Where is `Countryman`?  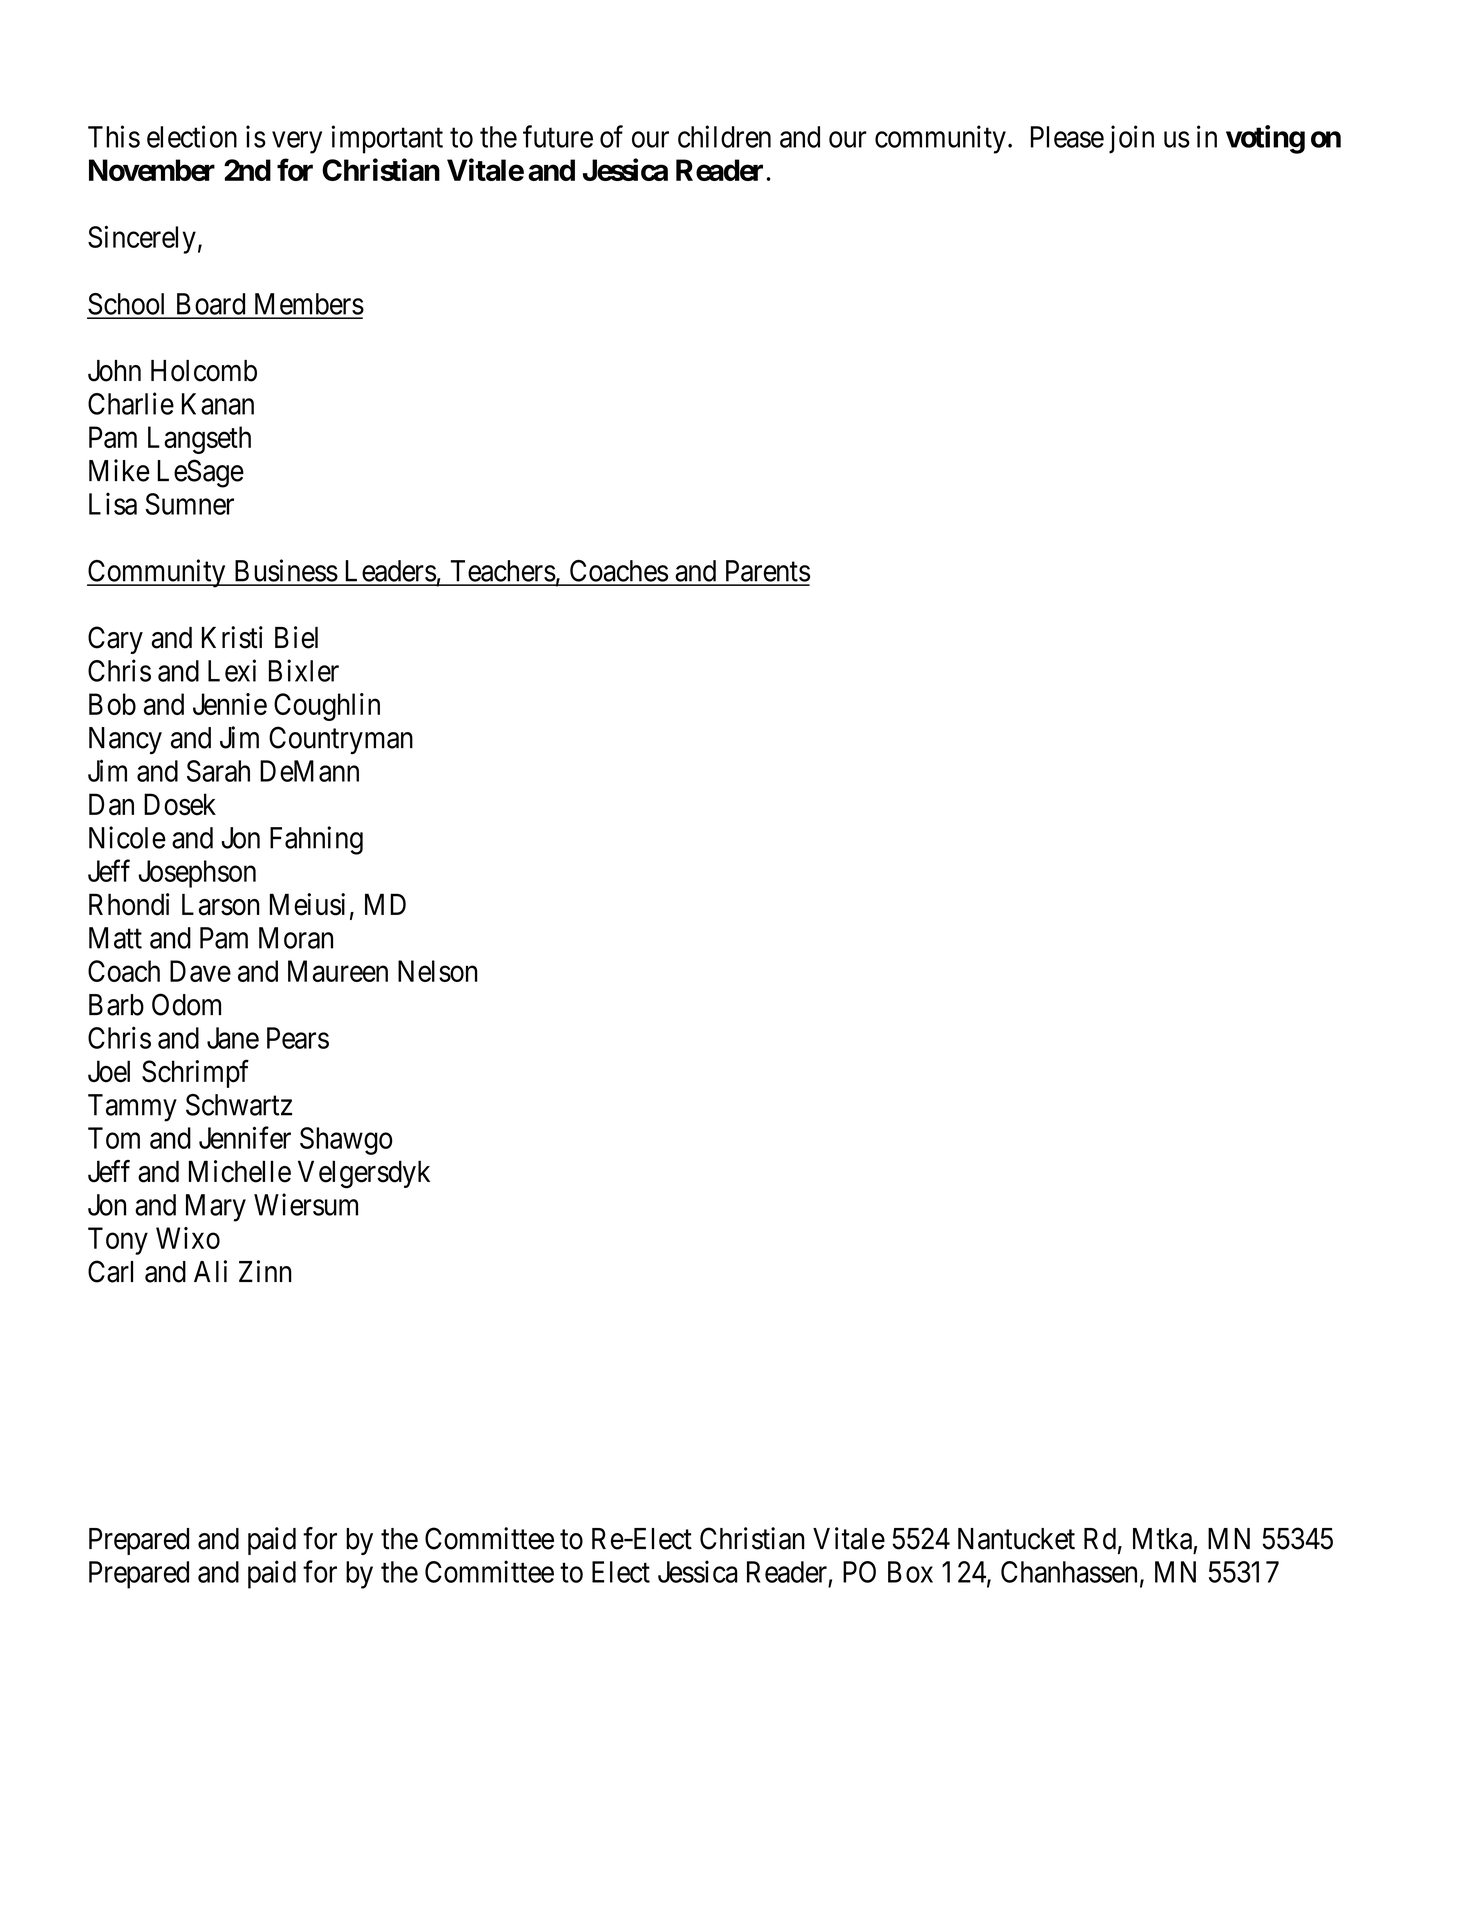
Countryman is located at coordinates (341, 740).
